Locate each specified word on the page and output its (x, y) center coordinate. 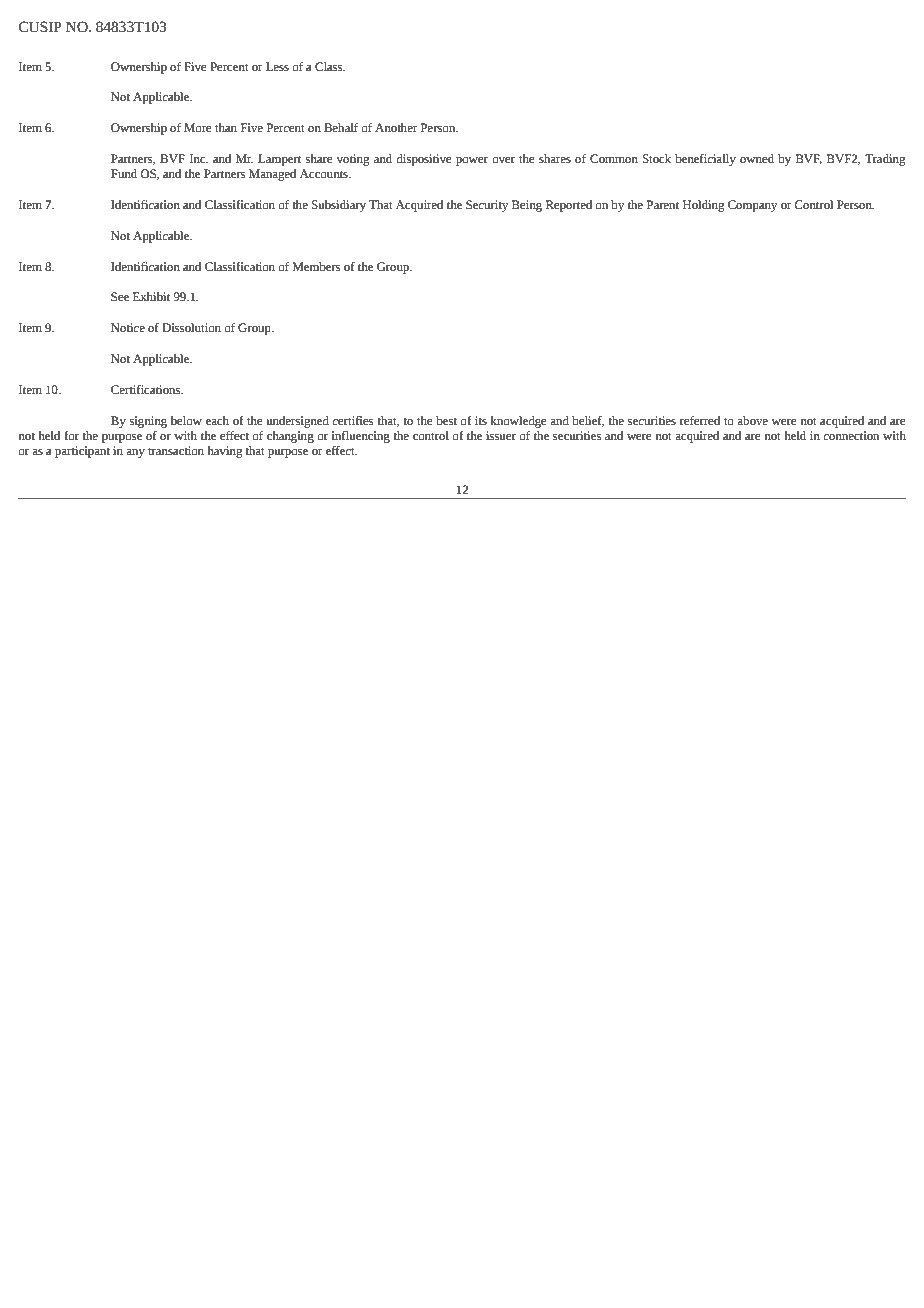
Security (487, 206)
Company (753, 206)
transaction (176, 451)
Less (277, 67)
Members (317, 267)
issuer (501, 436)
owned (757, 159)
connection (851, 436)
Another (396, 128)
